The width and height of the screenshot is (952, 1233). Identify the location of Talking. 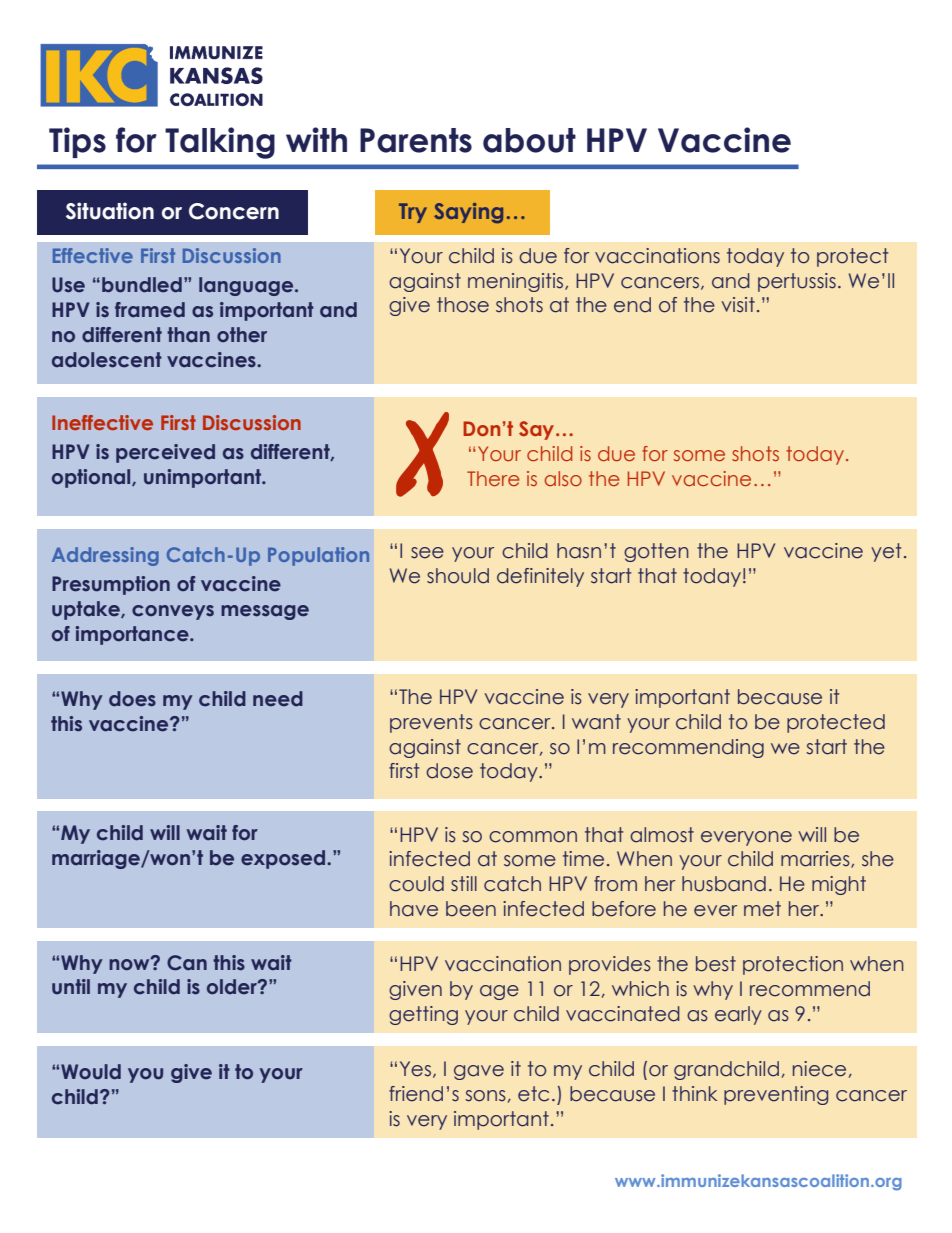
(220, 143).
